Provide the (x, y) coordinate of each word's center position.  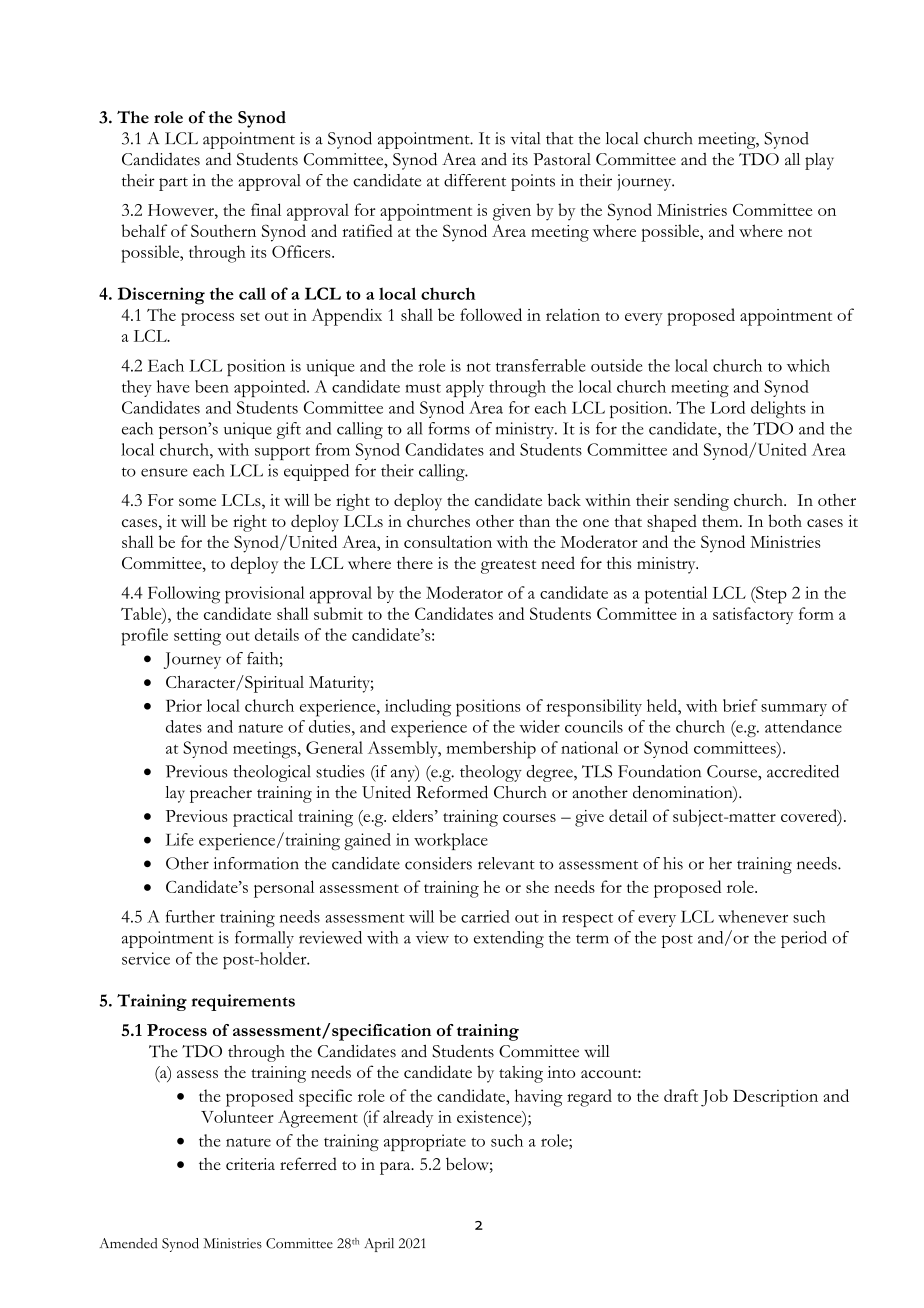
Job (714, 1098)
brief (740, 705)
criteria (250, 1164)
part (173, 184)
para (396, 1168)
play (819, 161)
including (418, 708)
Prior (184, 705)
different (475, 180)
